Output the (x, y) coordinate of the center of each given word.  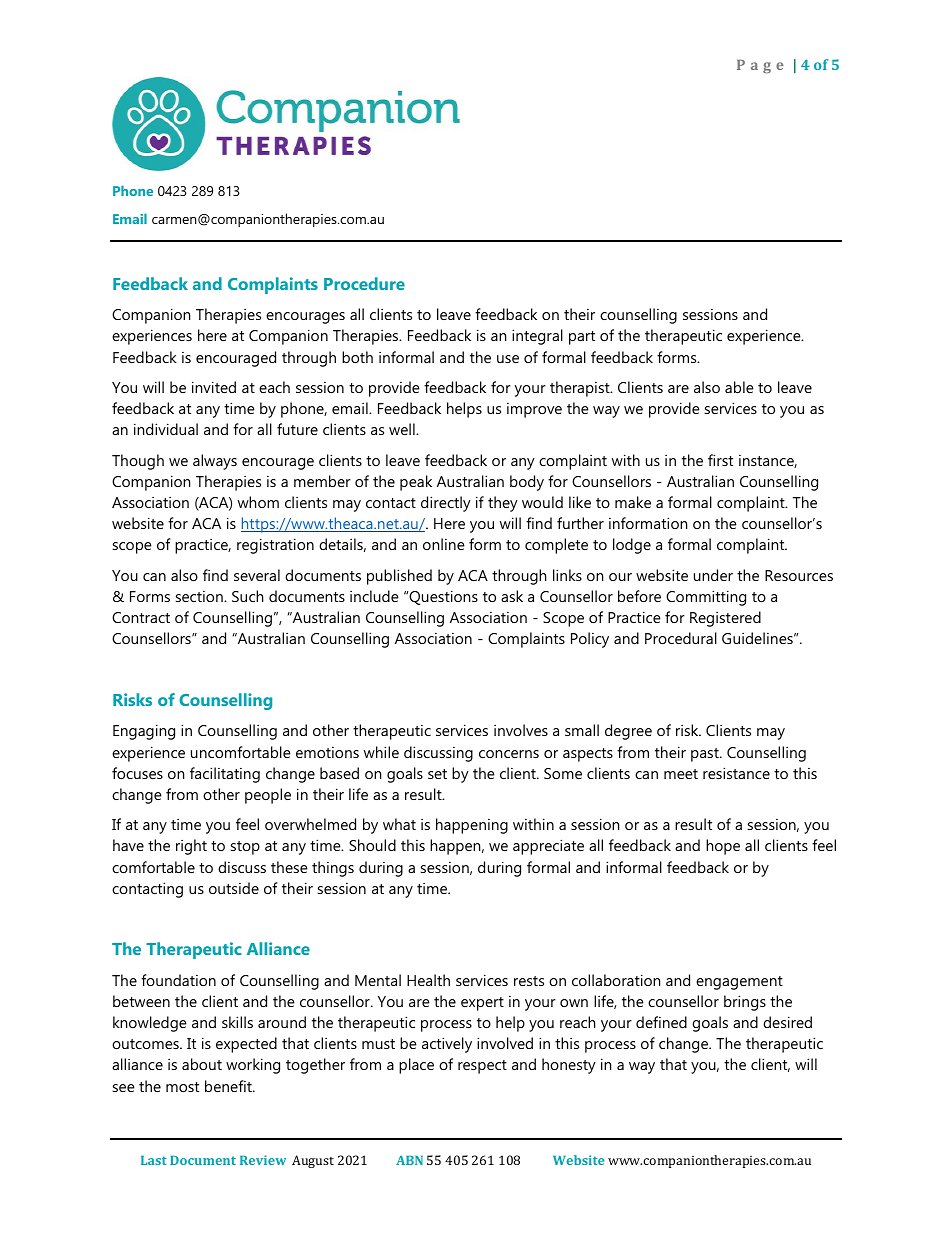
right (191, 847)
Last (154, 1160)
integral (537, 337)
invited (214, 387)
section (200, 596)
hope (723, 847)
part (582, 338)
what (399, 824)
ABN (409, 1160)
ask (512, 596)
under (713, 575)
